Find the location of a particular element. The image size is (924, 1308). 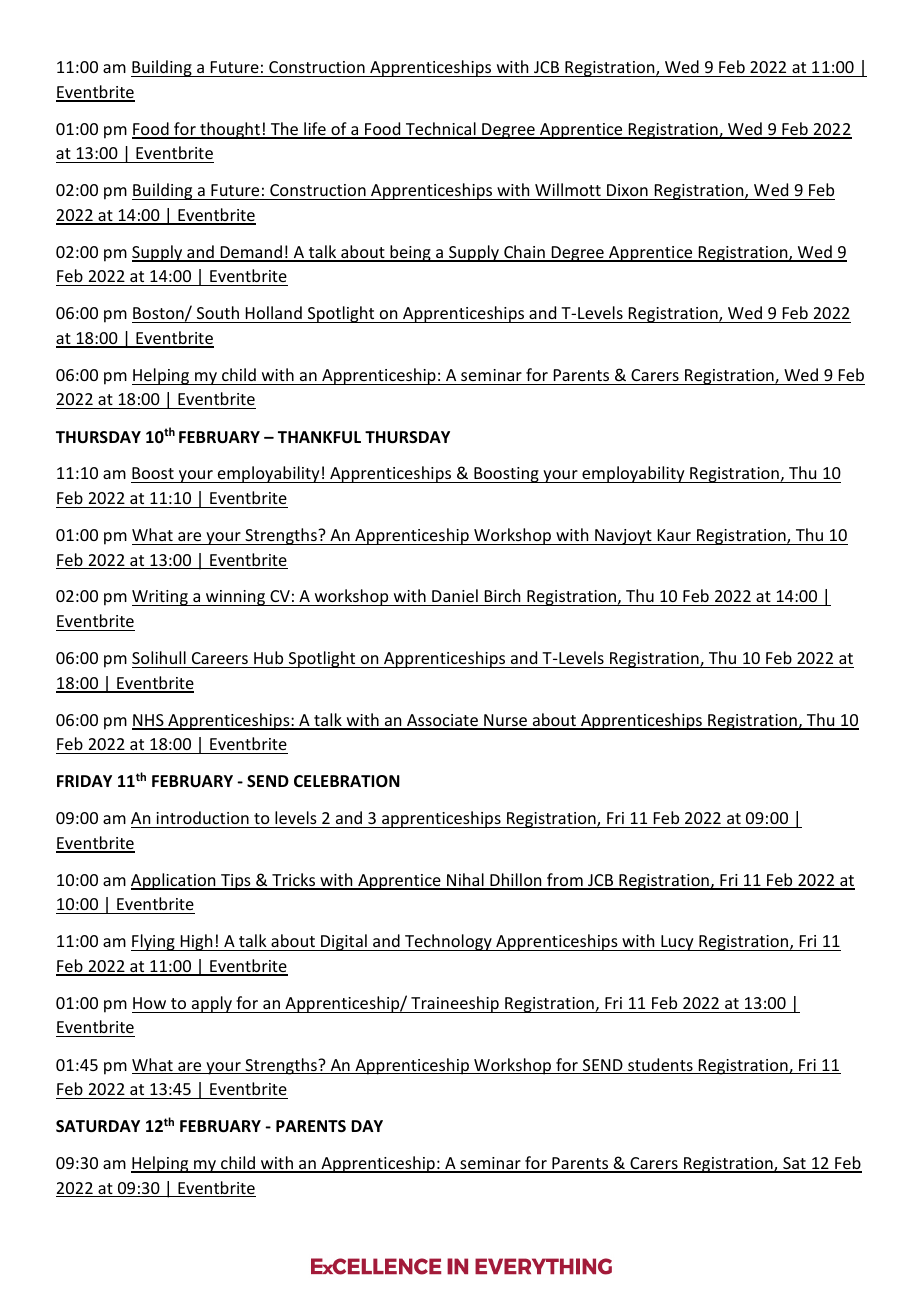

Kaur is located at coordinates (674, 535).
